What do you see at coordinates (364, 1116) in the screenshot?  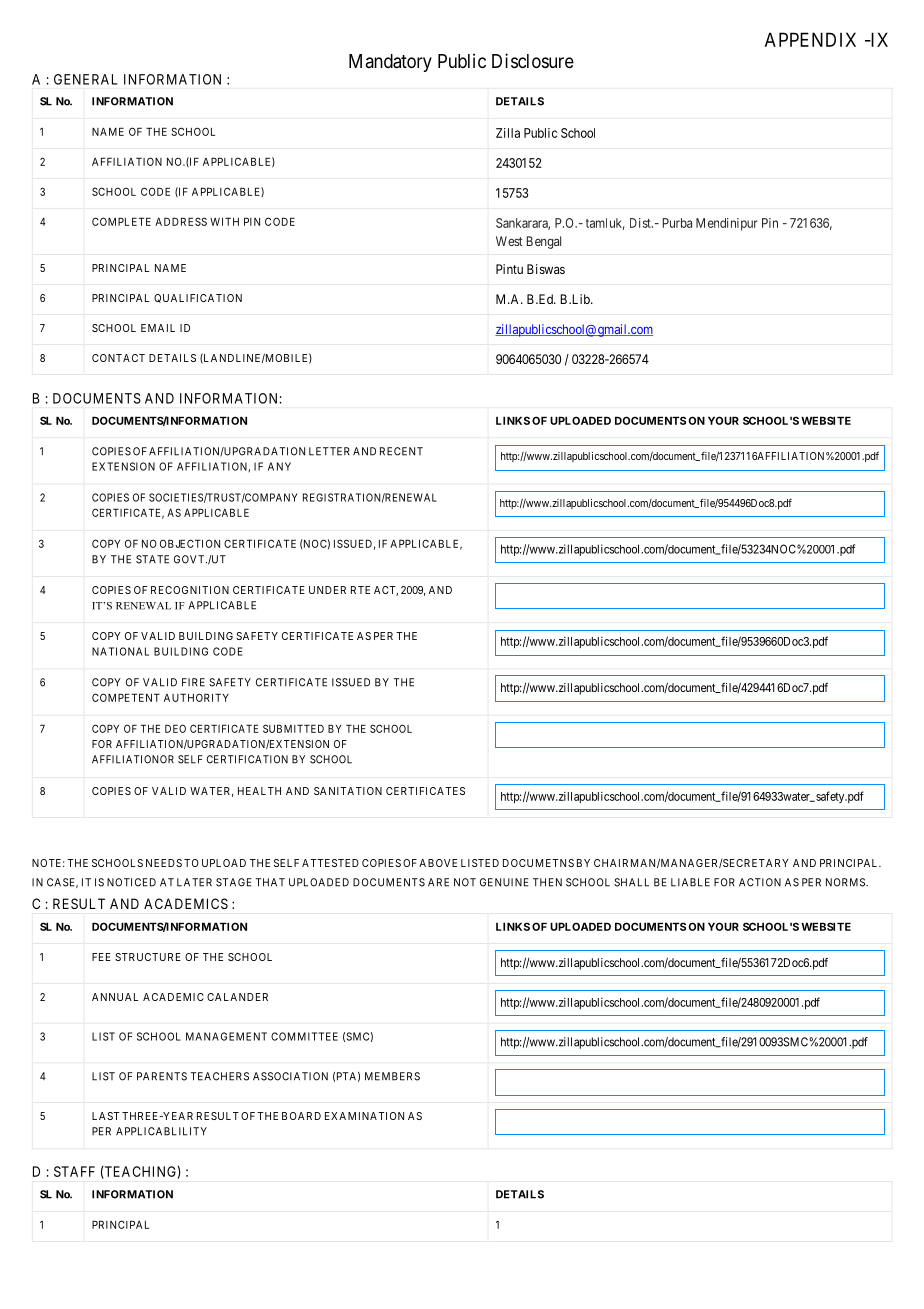 I see `EXAMINATION` at bounding box center [364, 1116].
